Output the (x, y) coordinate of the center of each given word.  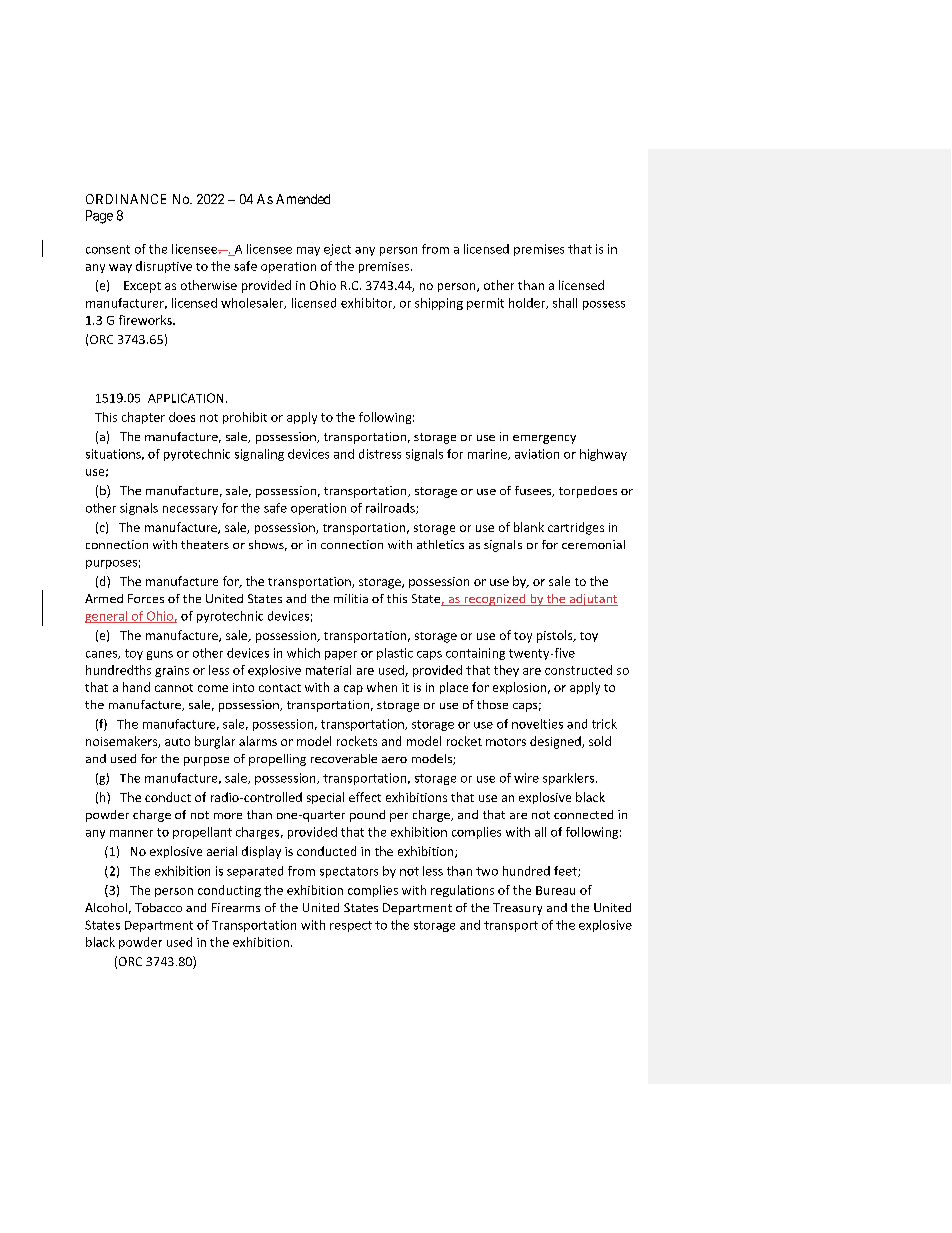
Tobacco (158, 907)
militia (351, 598)
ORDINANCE (126, 199)
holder (528, 303)
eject (337, 250)
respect (351, 926)
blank (529, 527)
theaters (205, 544)
